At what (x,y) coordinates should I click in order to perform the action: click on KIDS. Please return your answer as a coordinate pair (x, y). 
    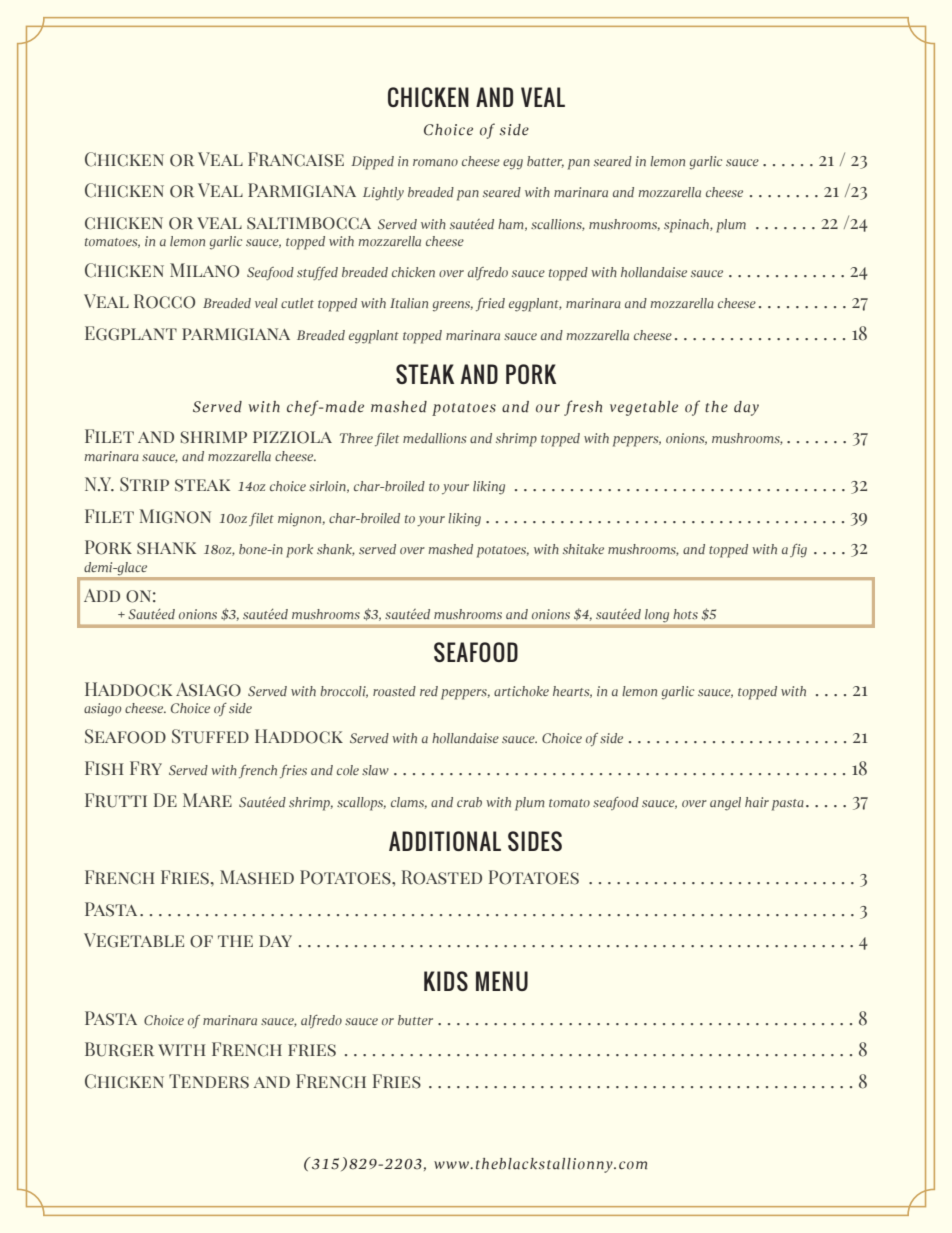
    Looking at the image, I should click on (446, 981).
